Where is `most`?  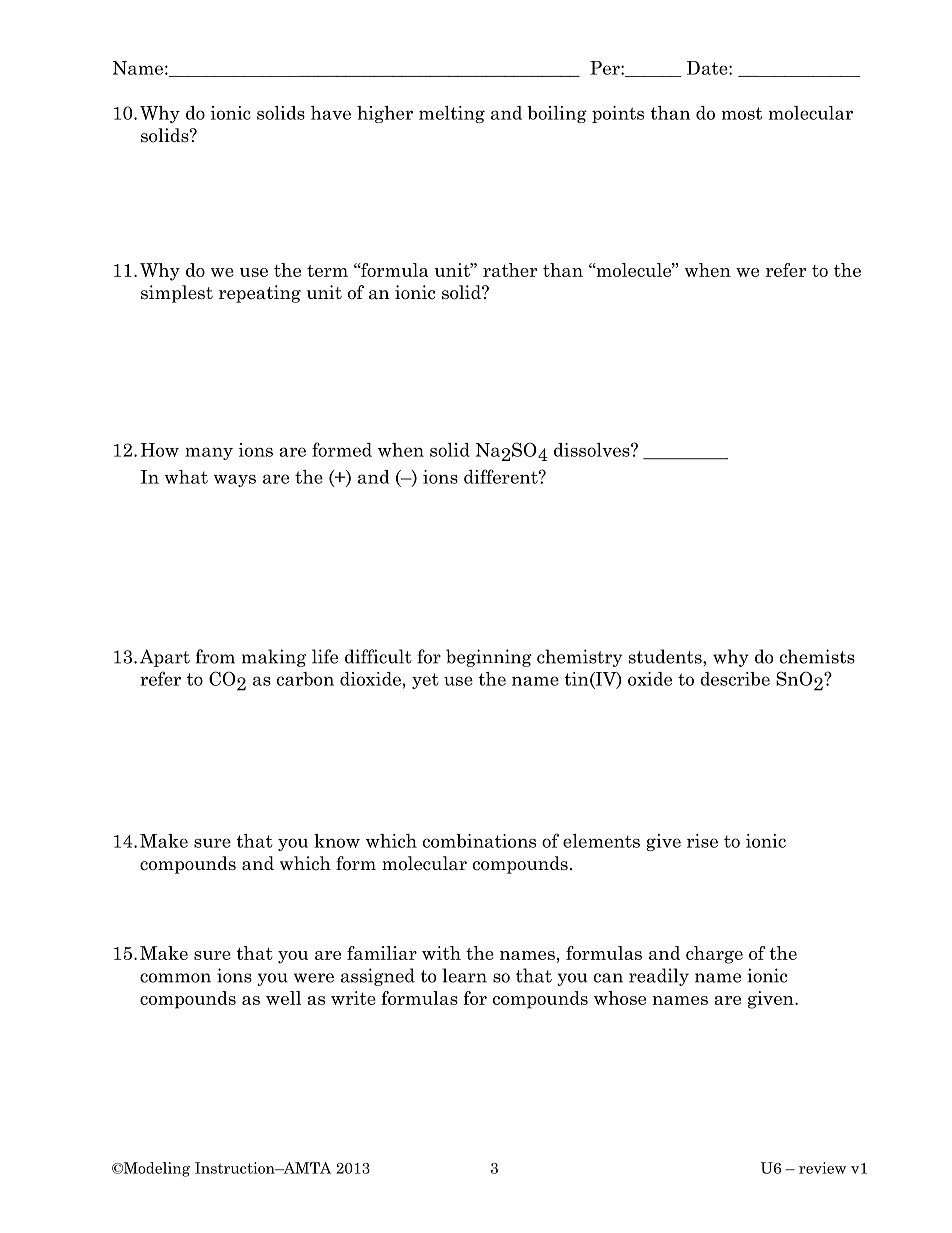 most is located at coordinates (742, 113).
